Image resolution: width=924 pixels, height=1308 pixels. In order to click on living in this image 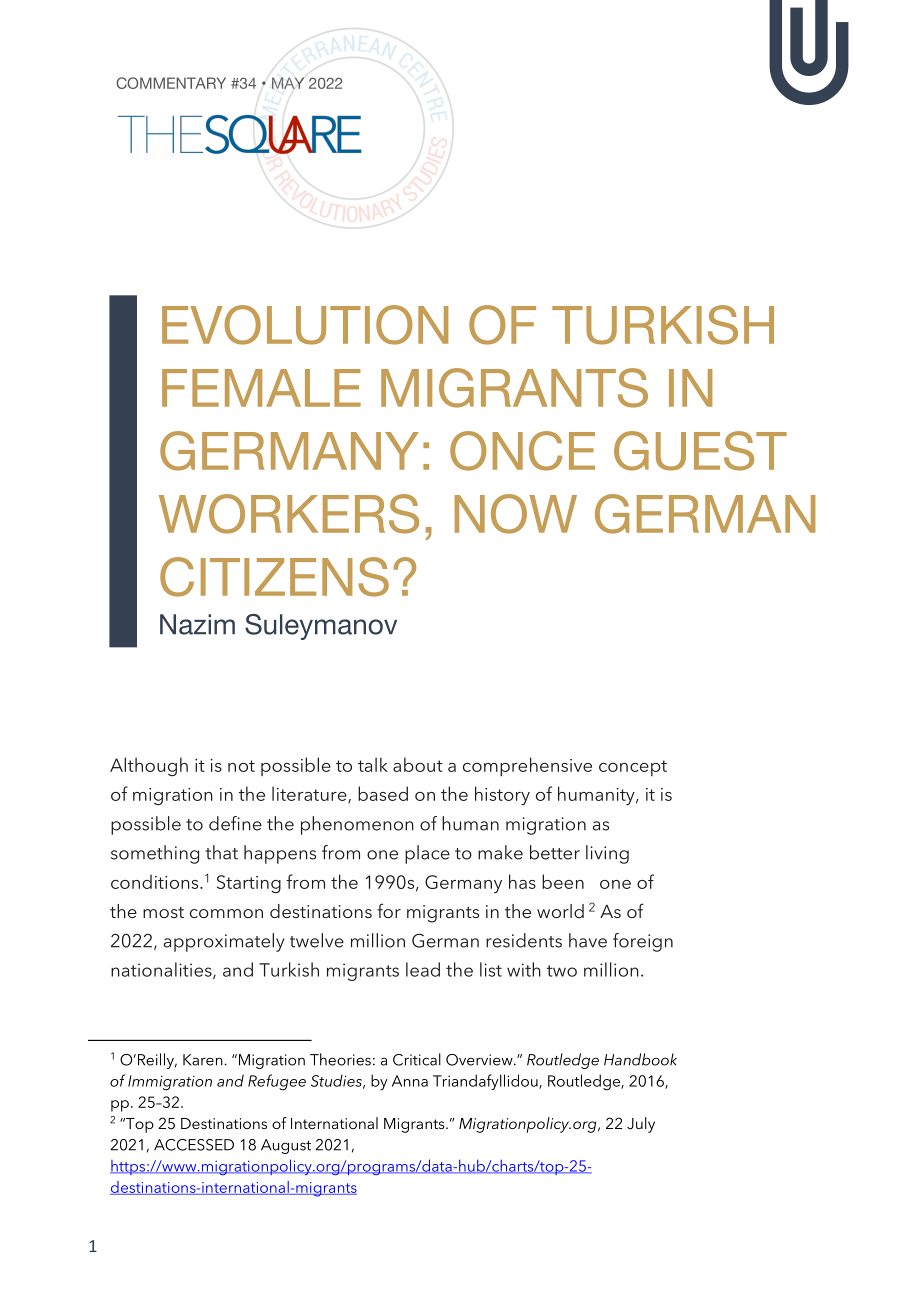, I will do `click(607, 854)`.
